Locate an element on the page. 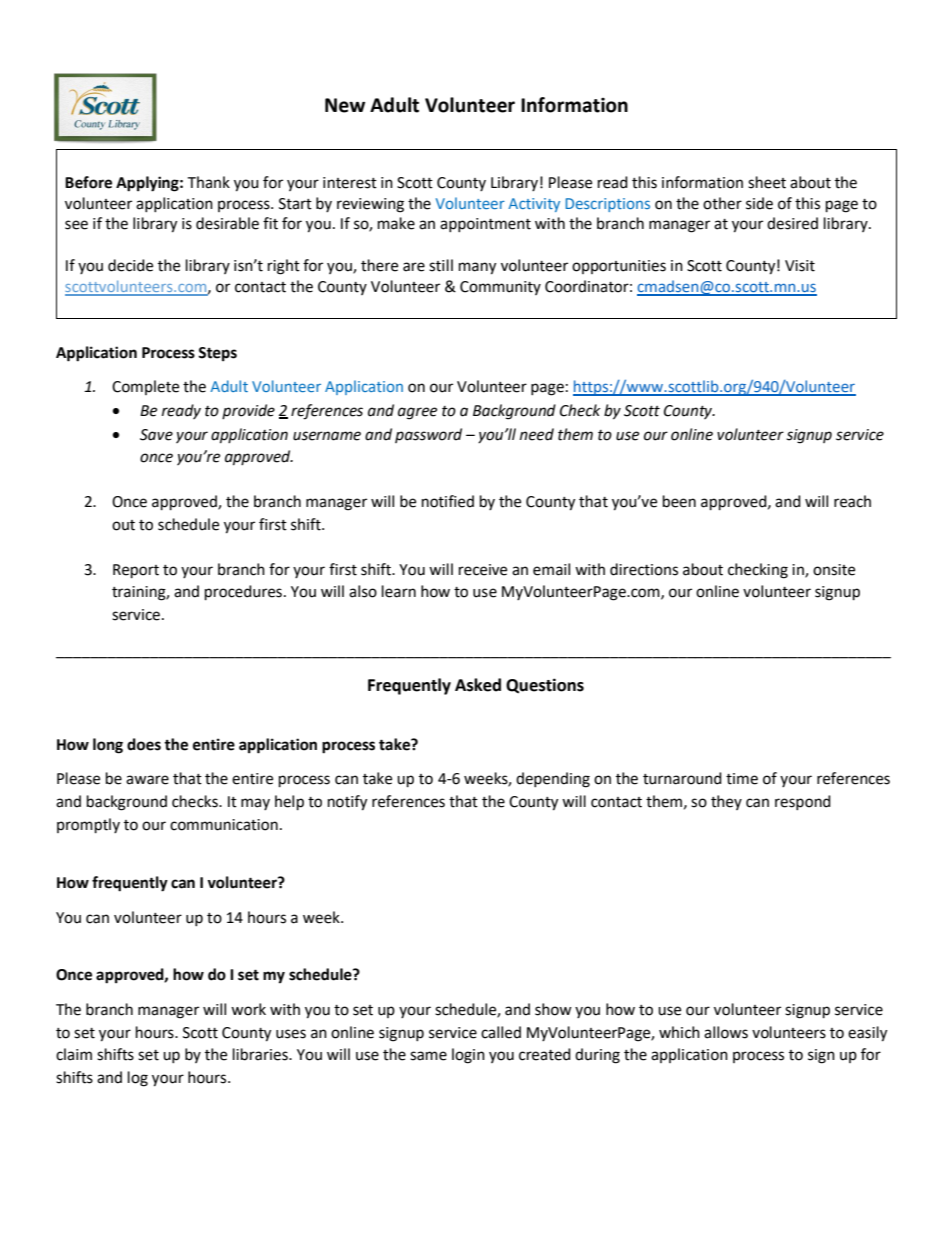  does is located at coordinates (144, 744).
